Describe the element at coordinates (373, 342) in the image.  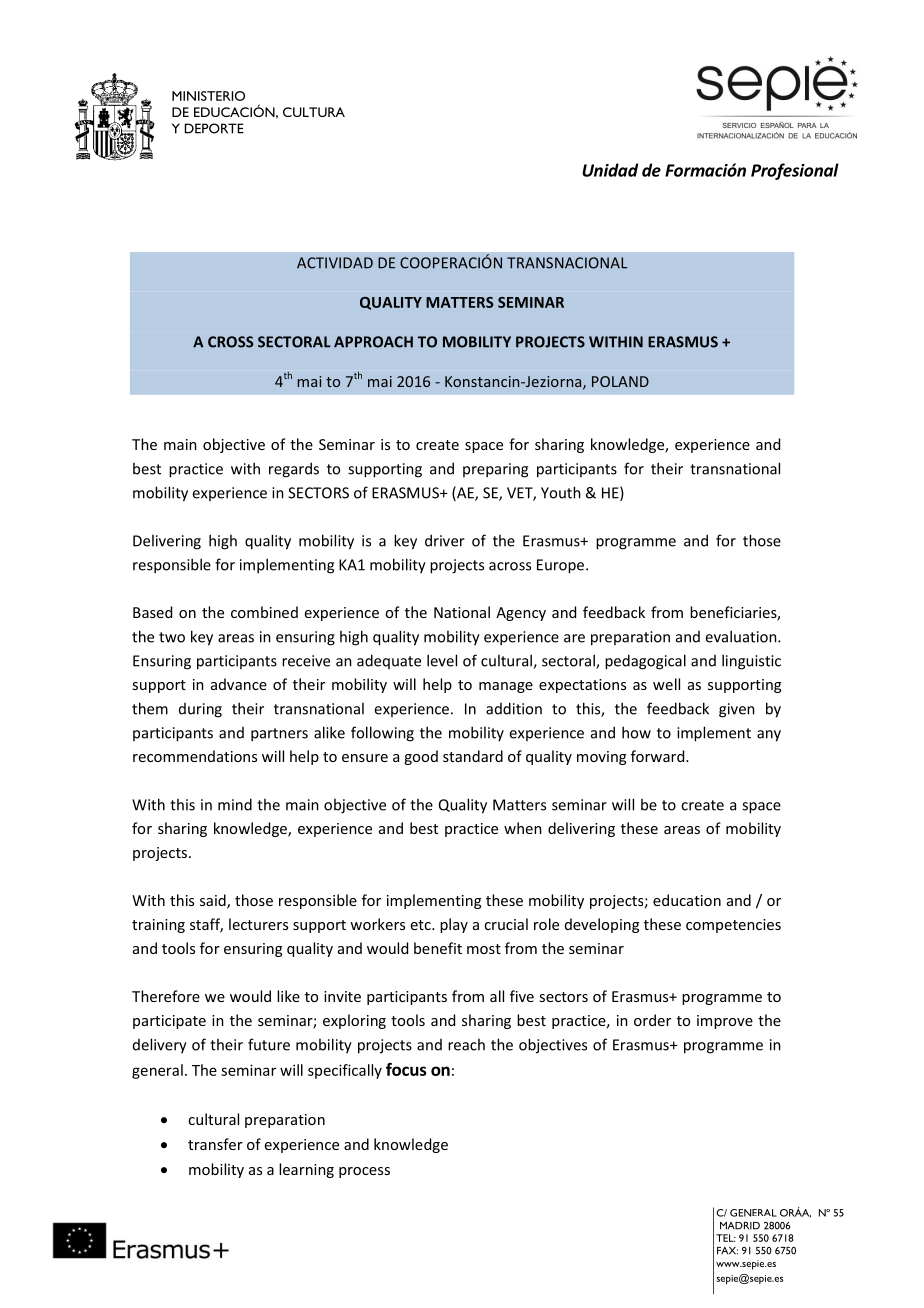
I see `APPROACH` at that location.
